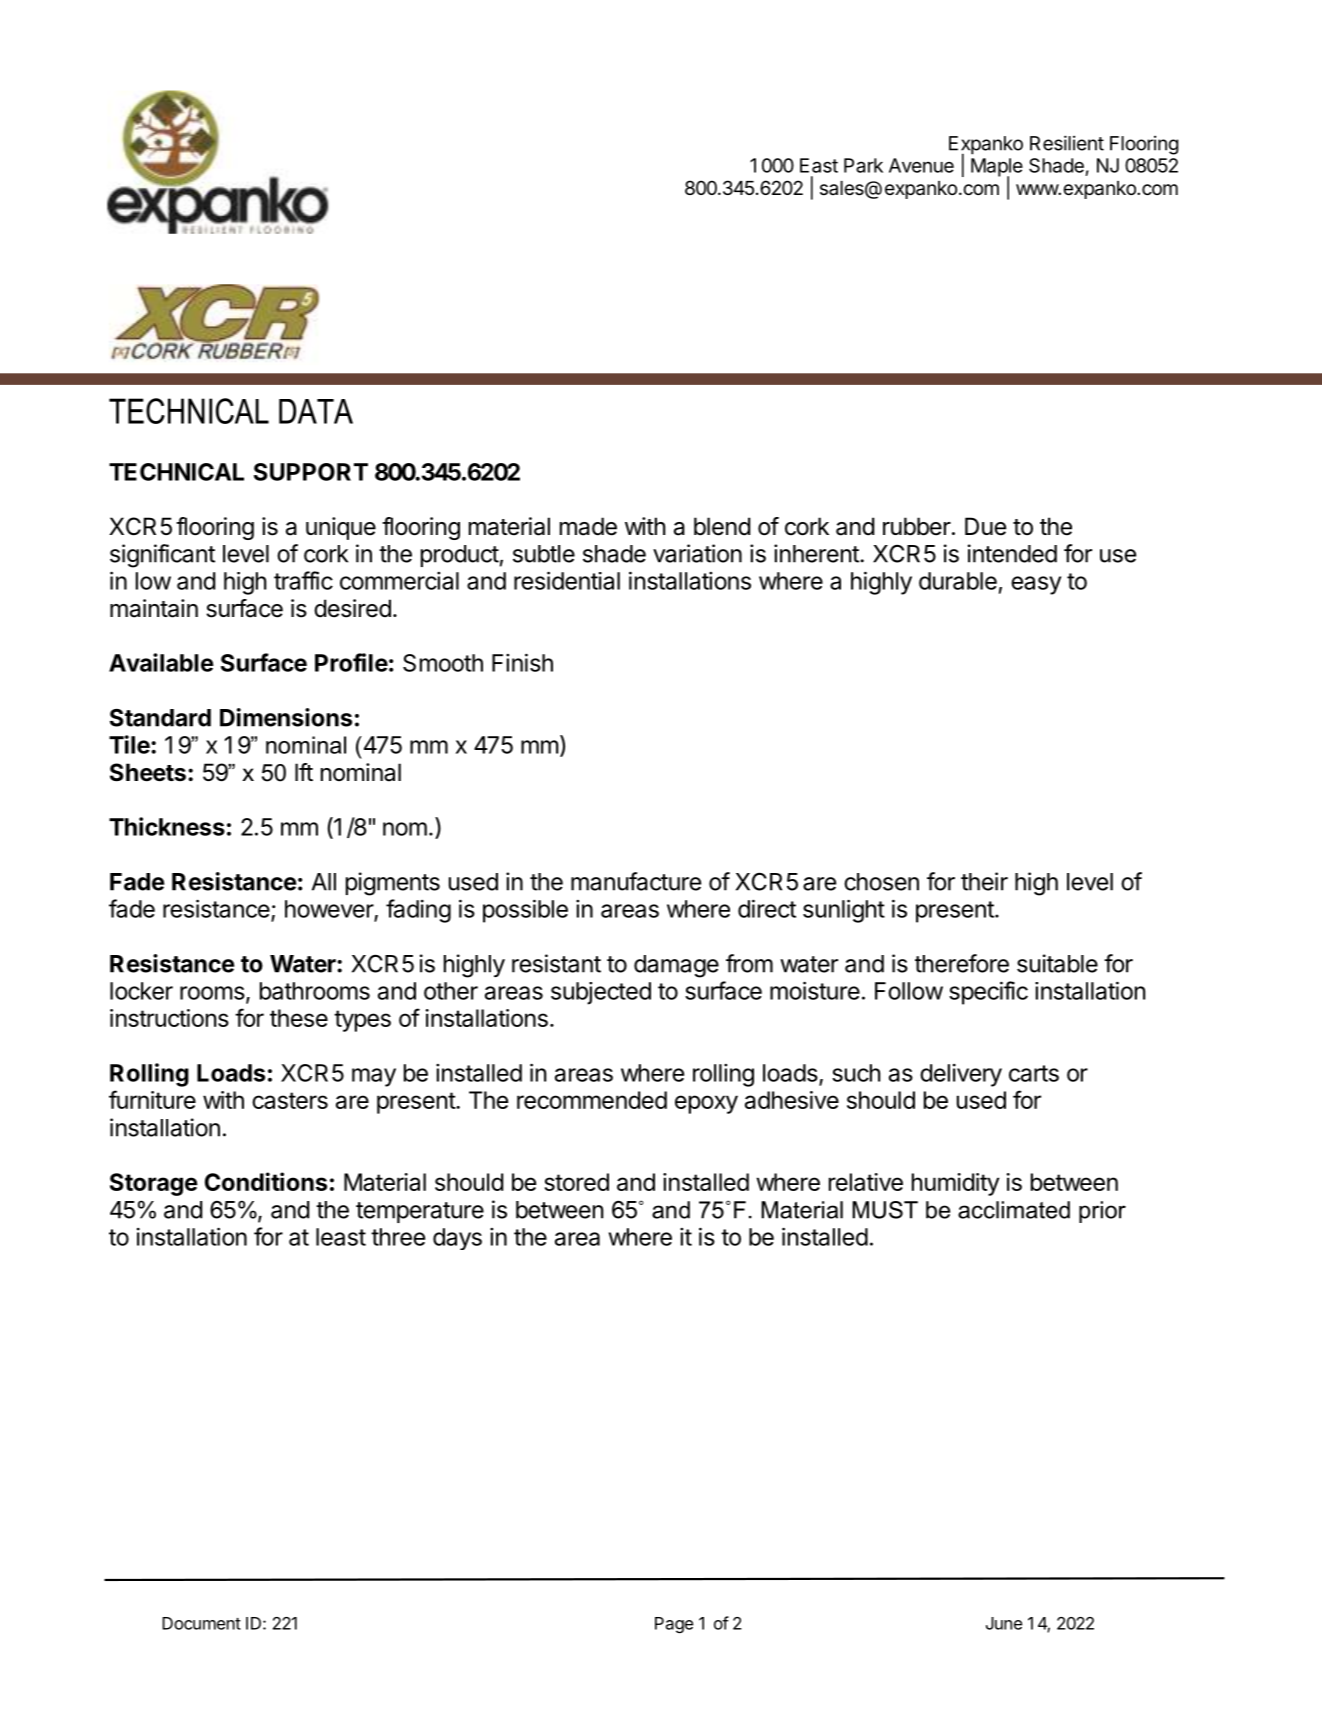 This image has width=1322, height=1711. Describe the element at coordinates (161, 662) in the image. I see `Available` at that location.
